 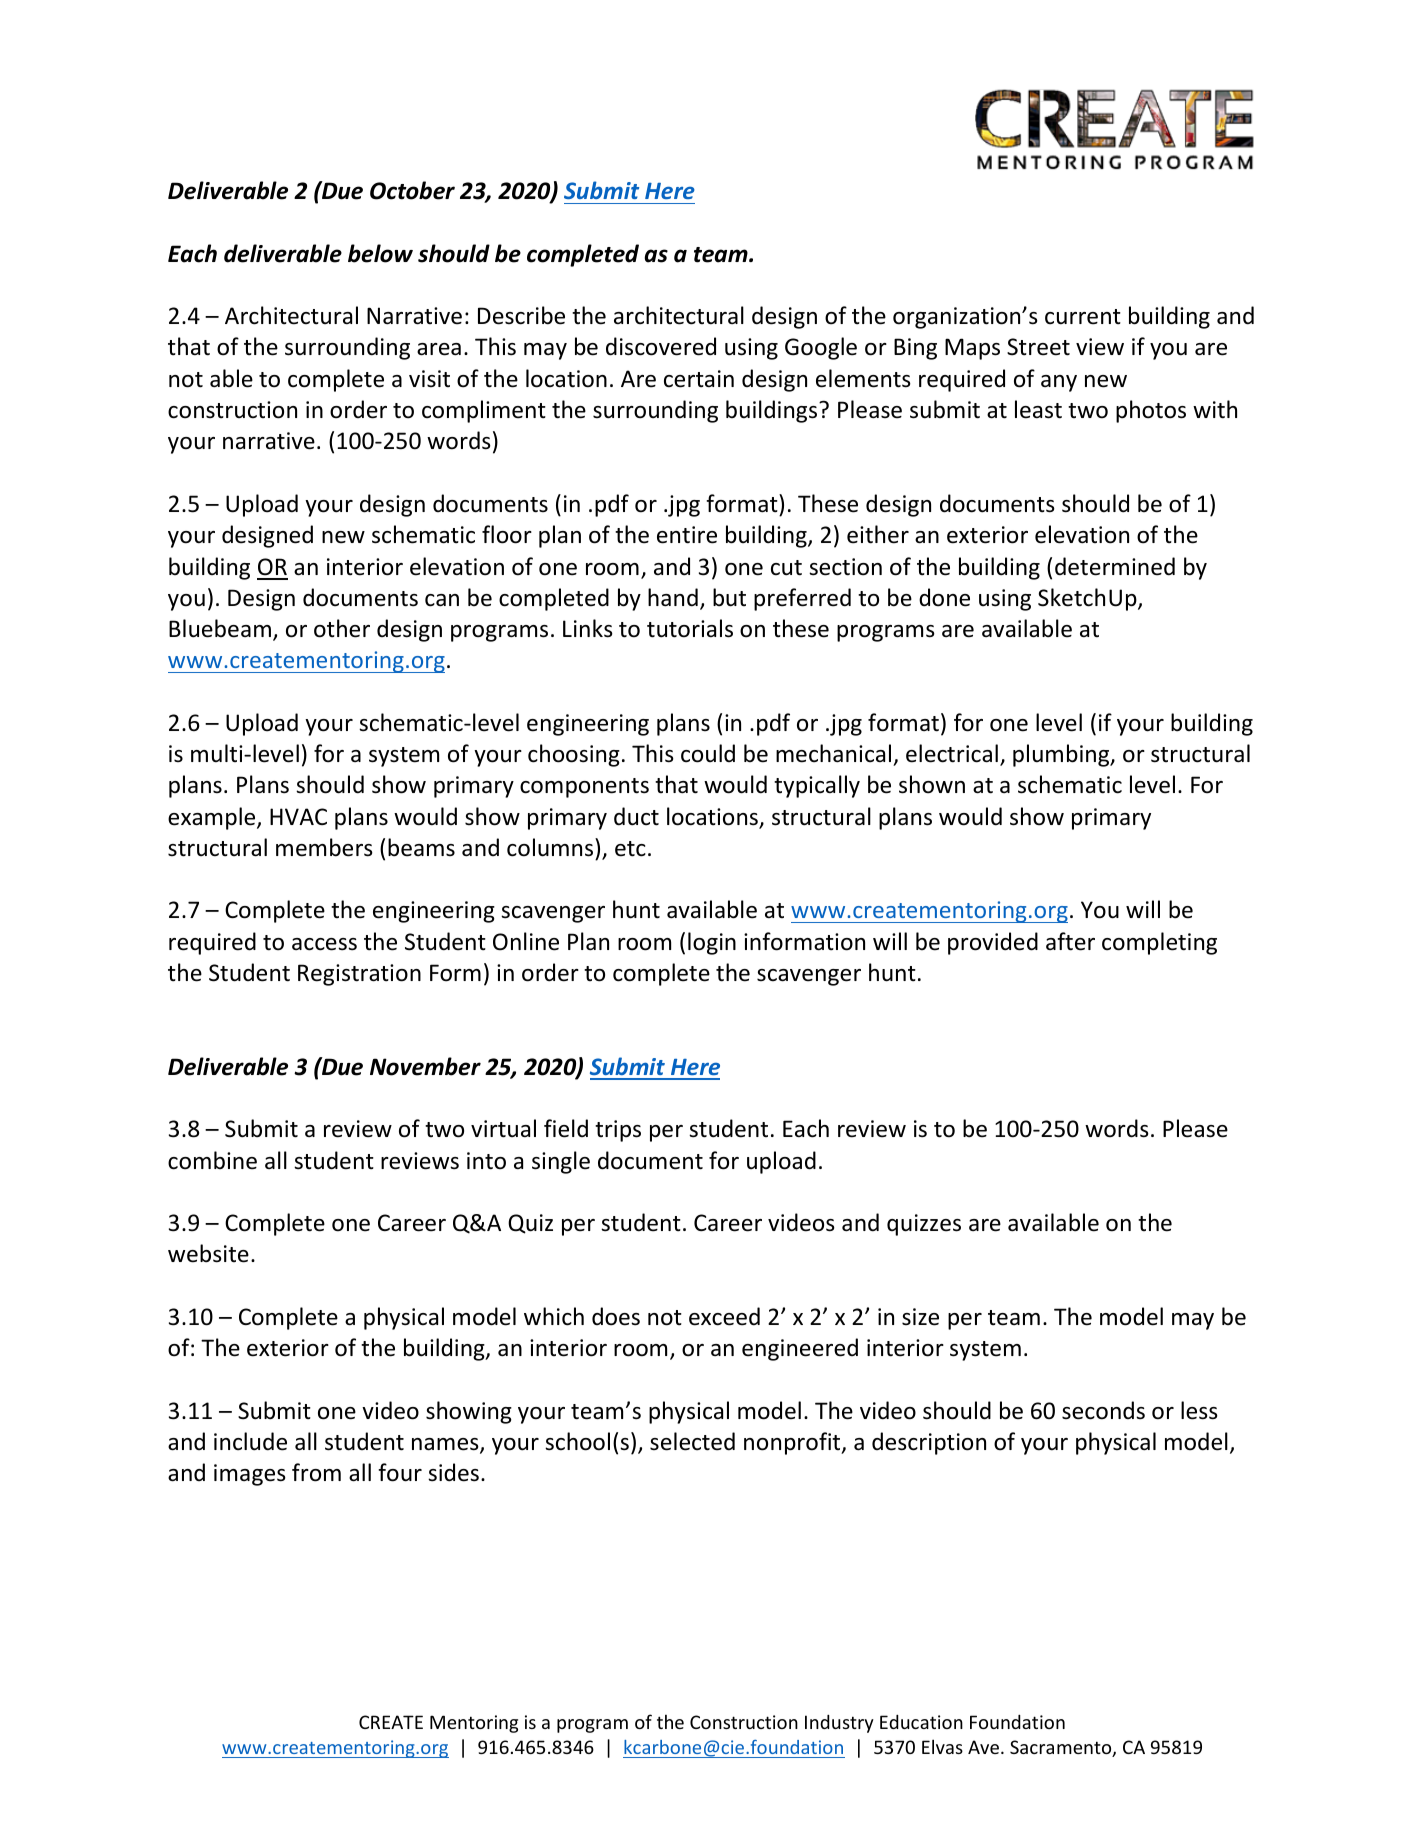 What do you see at coordinates (316, 1472) in the screenshot?
I see `from` at bounding box center [316, 1472].
